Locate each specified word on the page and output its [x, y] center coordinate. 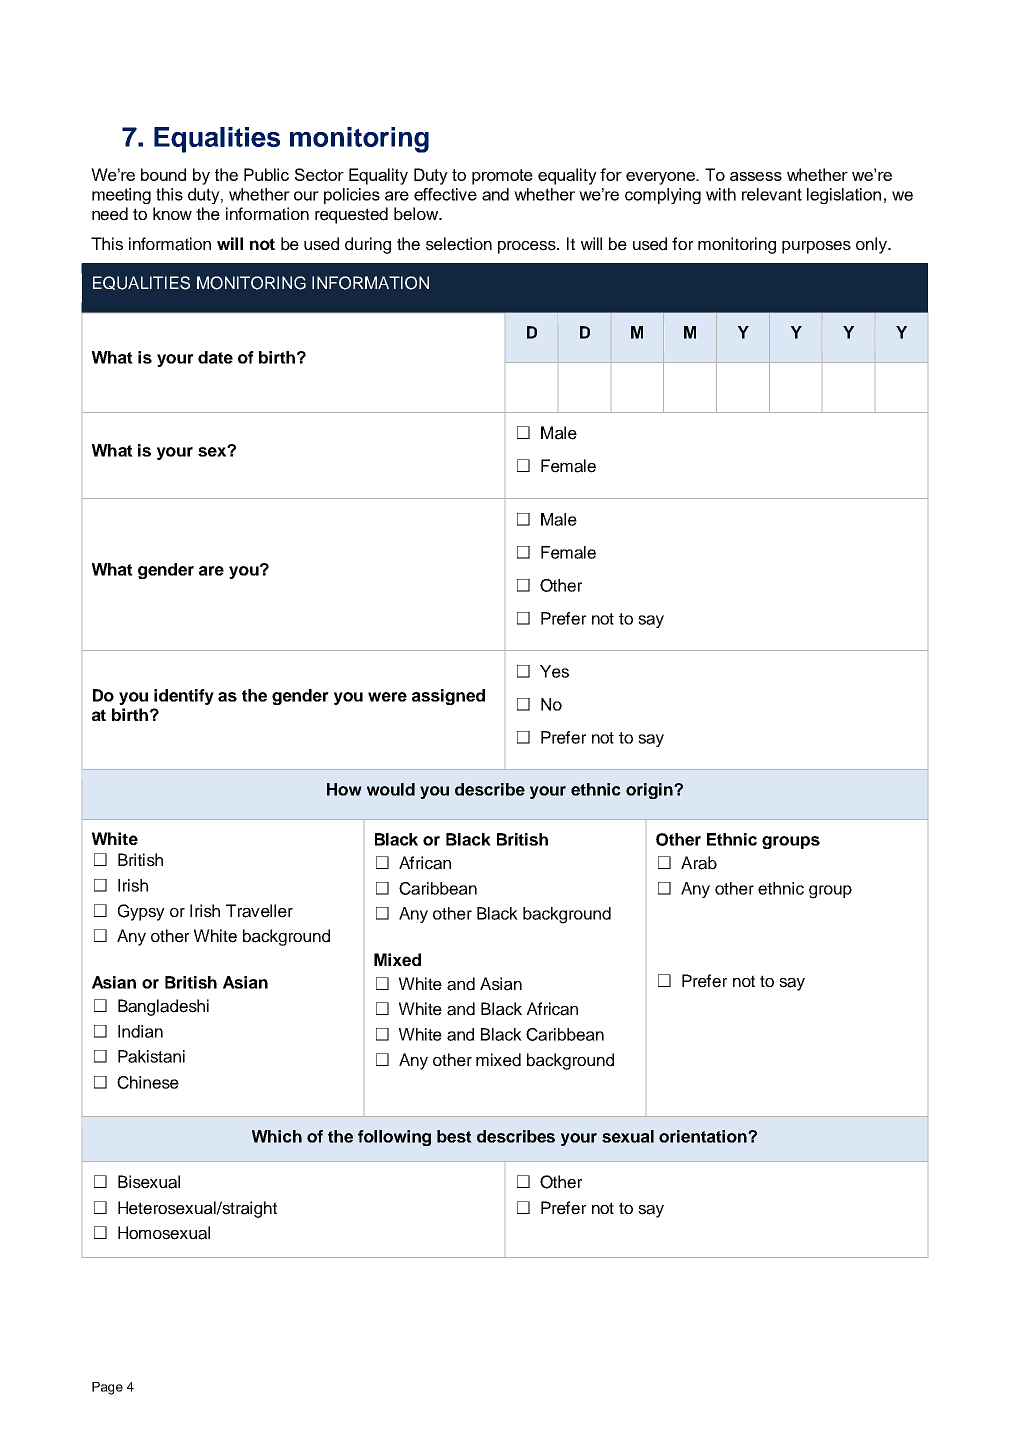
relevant [772, 194]
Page [107, 1388]
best [454, 1136]
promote [502, 177]
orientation [704, 1136]
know [172, 213]
